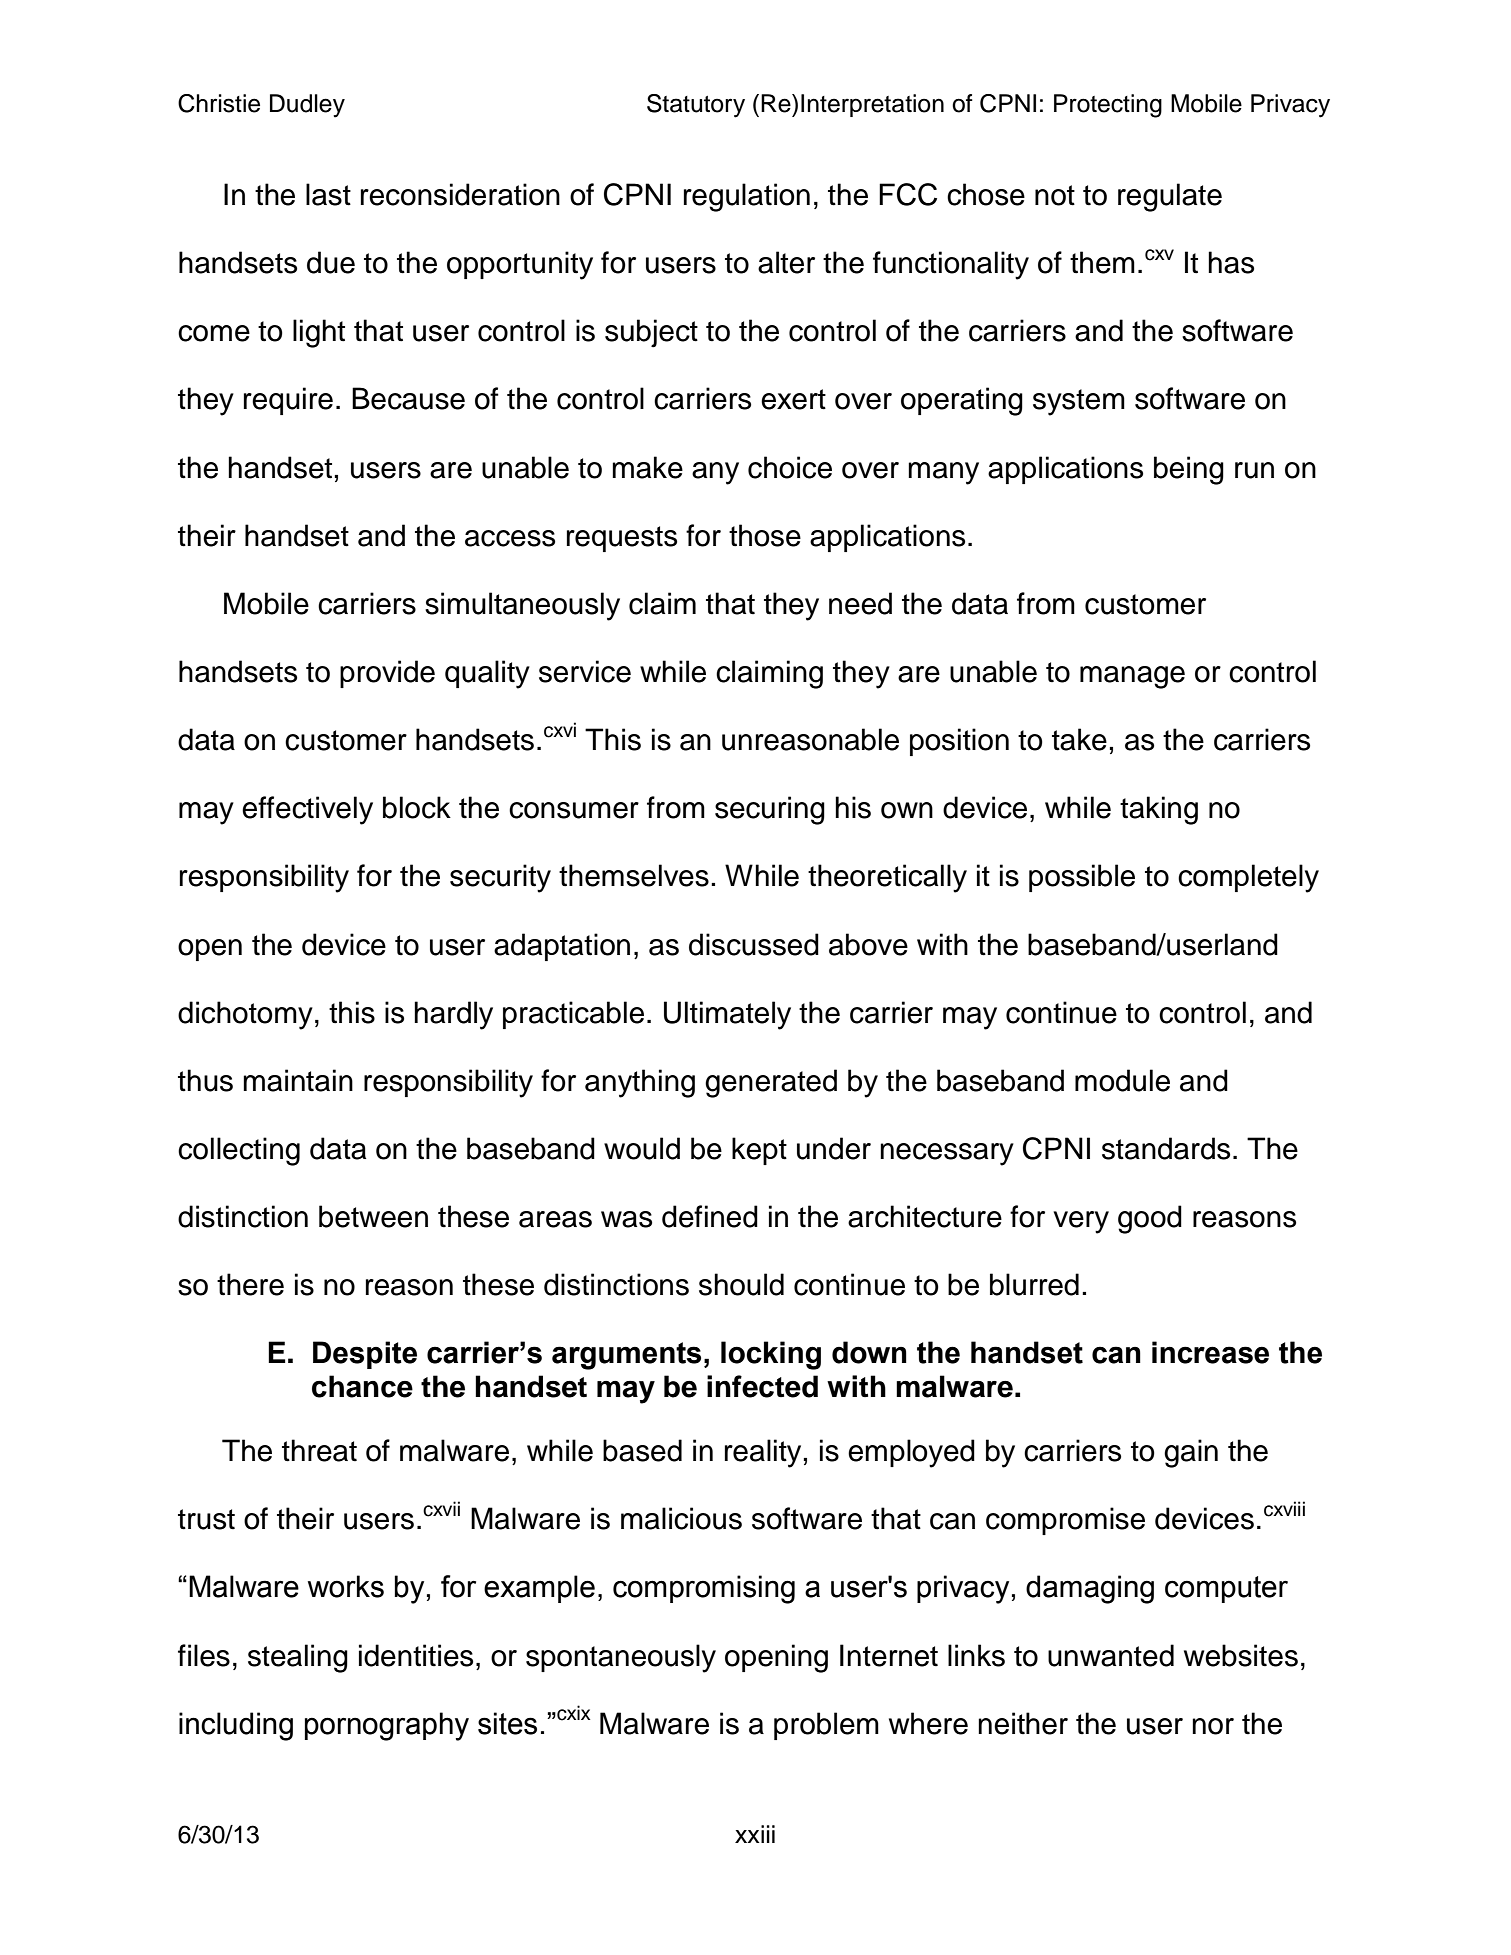 The width and height of the screenshot is (1511, 1955). What do you see at coordinates (328, 194) in the screenshot?
I see `last` at bounding box center [328, 194].
